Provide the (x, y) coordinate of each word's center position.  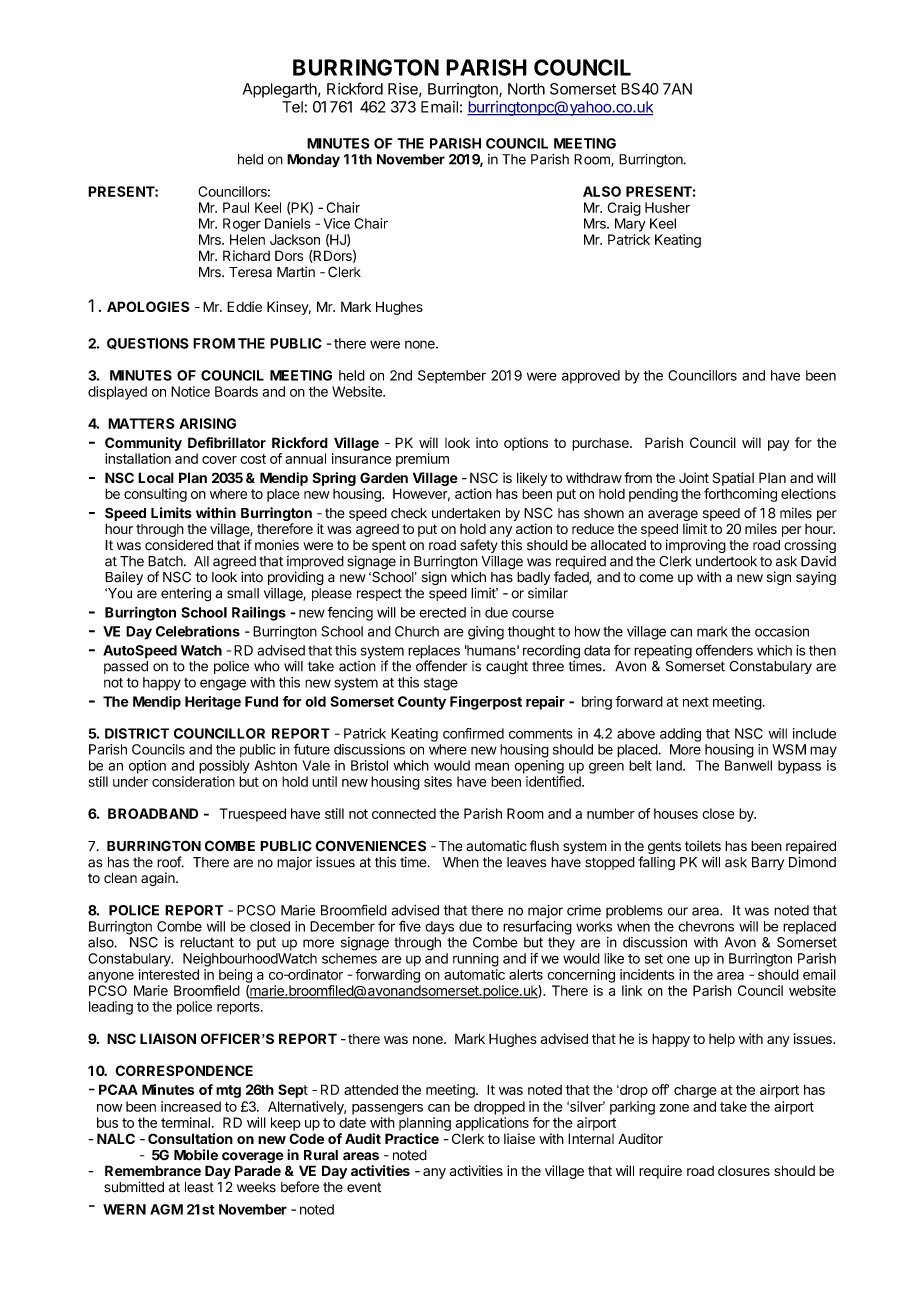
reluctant (207, 942)
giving (486, 633)
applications (492, 1124)
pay (779, 445)
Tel (292, 107)
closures (744, 1170)
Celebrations (198, 631)
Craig (624, 209)
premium (422, 460)
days (439, 928)
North (526, 89)
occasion (782, 631)
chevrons (706, 926)
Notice (190, 391)
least (199, 1187)
